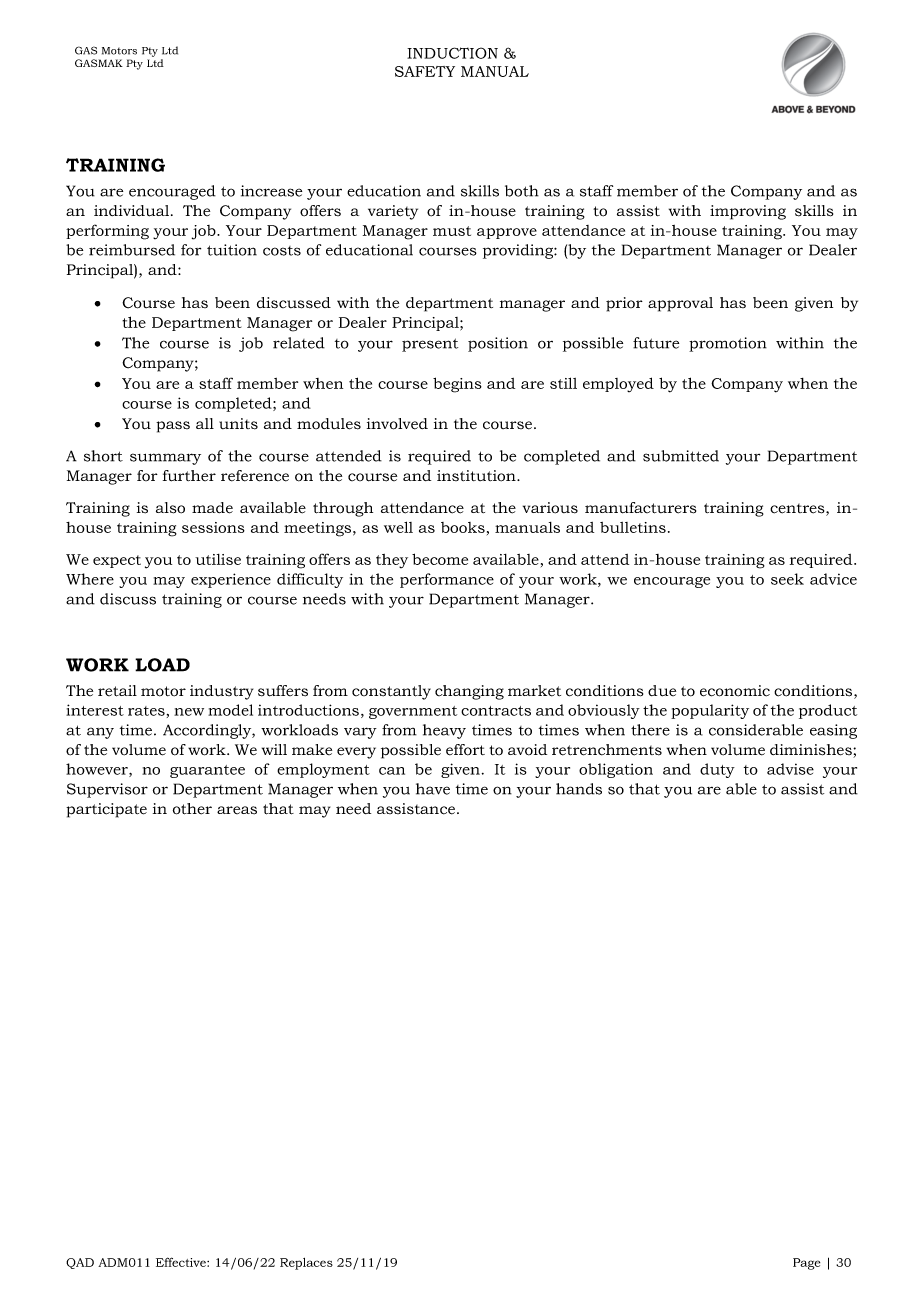  Describe the element at coordinates (271, 191) in the screenshot. I see `increase` at that location.
